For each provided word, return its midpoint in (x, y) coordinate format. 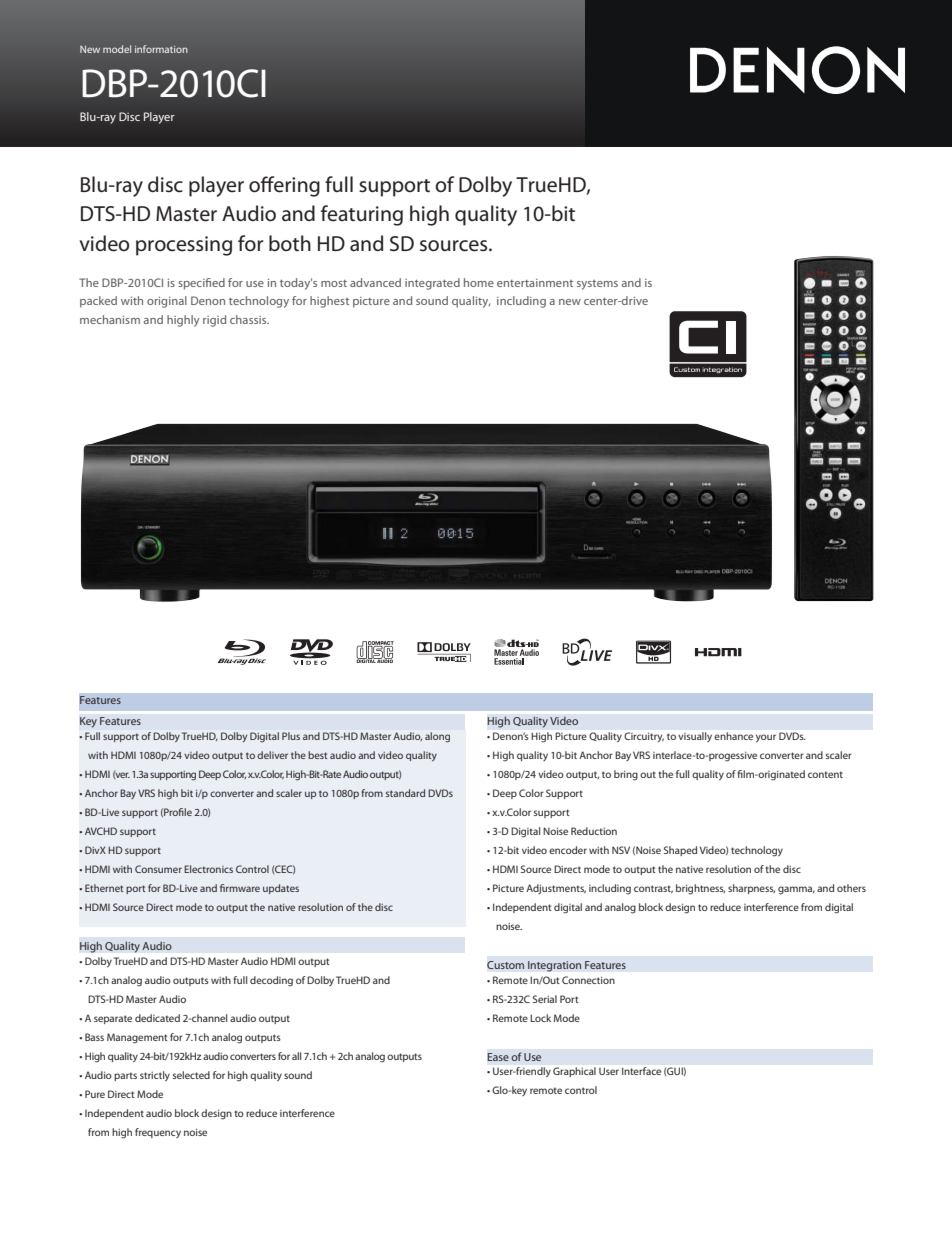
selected (191, 1075)
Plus (291, 736)
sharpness (751, 889)
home (479, 282)
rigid (214, 321)
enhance (733, 736)
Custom (505, 965)
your (766, 738)
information (161, 49)
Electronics (208, 869)
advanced (375, 282)
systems (597, 285)
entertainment (535, 283)
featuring (362, 215)
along (437, 737)
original (167, 302)
